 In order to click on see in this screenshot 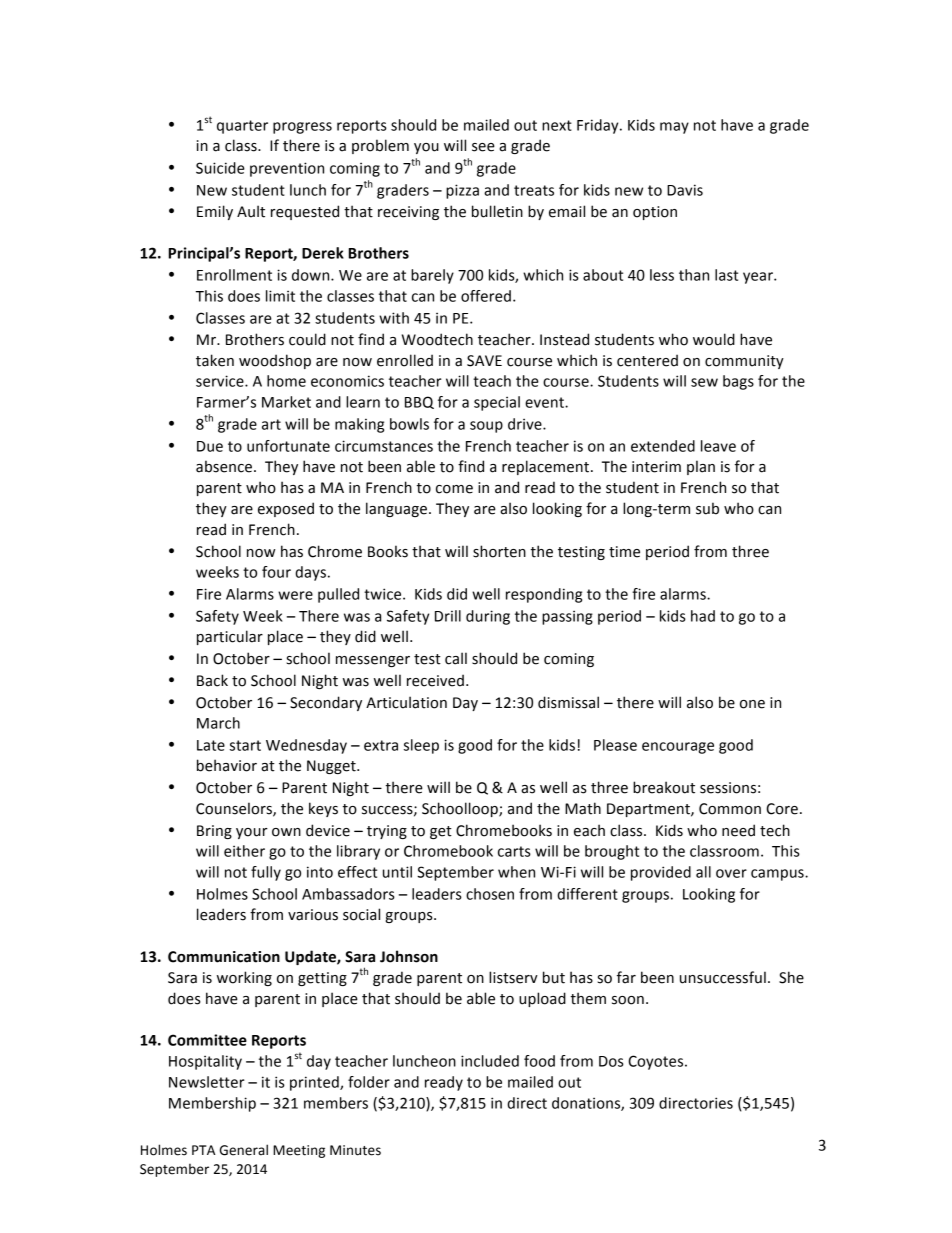, I will do `click(483, 147)`.
